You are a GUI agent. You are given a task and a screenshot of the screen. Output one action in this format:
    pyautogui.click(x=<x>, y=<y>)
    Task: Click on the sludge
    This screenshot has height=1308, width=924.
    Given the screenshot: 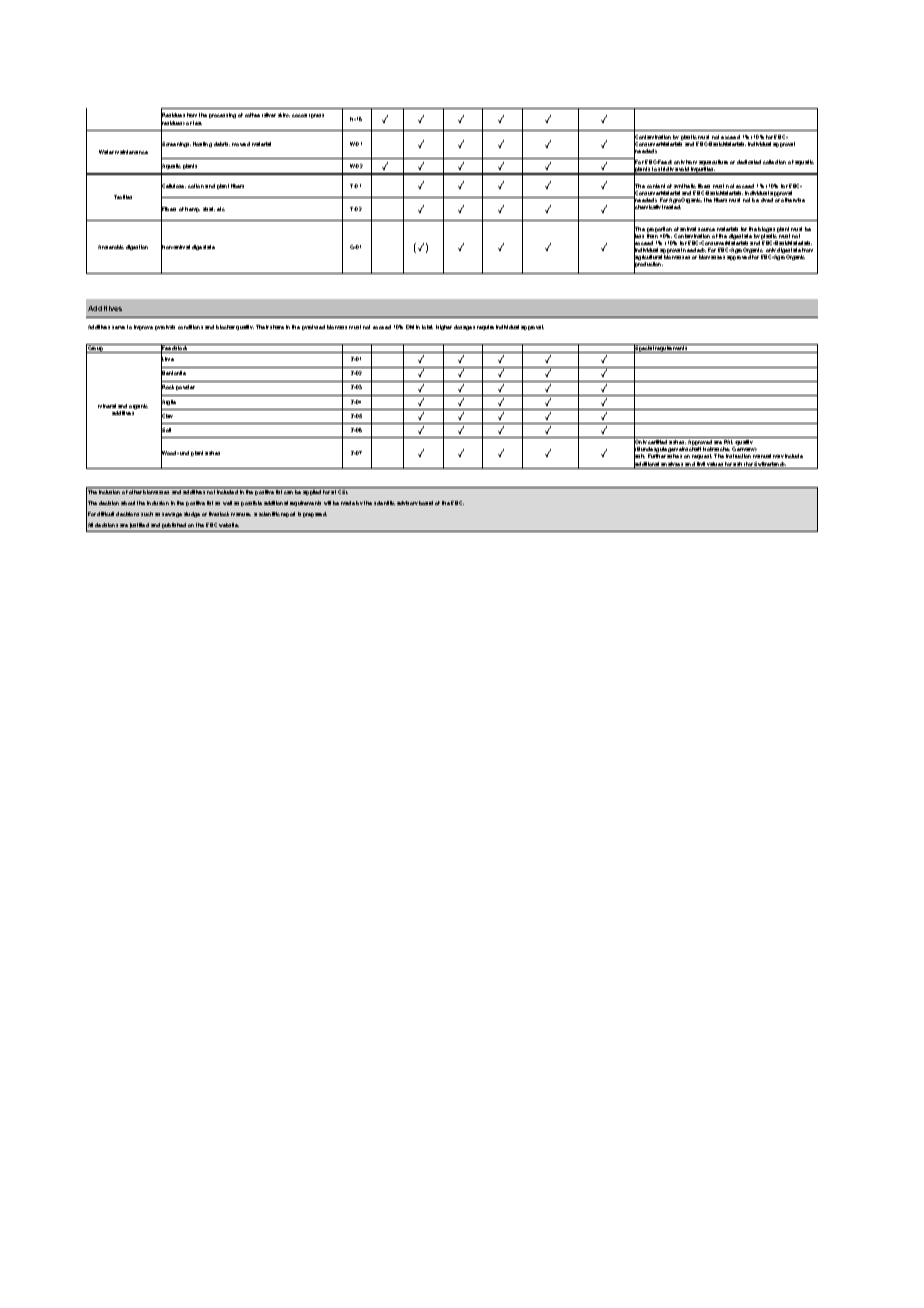 What is the action you would take?
    pyautogui.click(x=192, y=514)
